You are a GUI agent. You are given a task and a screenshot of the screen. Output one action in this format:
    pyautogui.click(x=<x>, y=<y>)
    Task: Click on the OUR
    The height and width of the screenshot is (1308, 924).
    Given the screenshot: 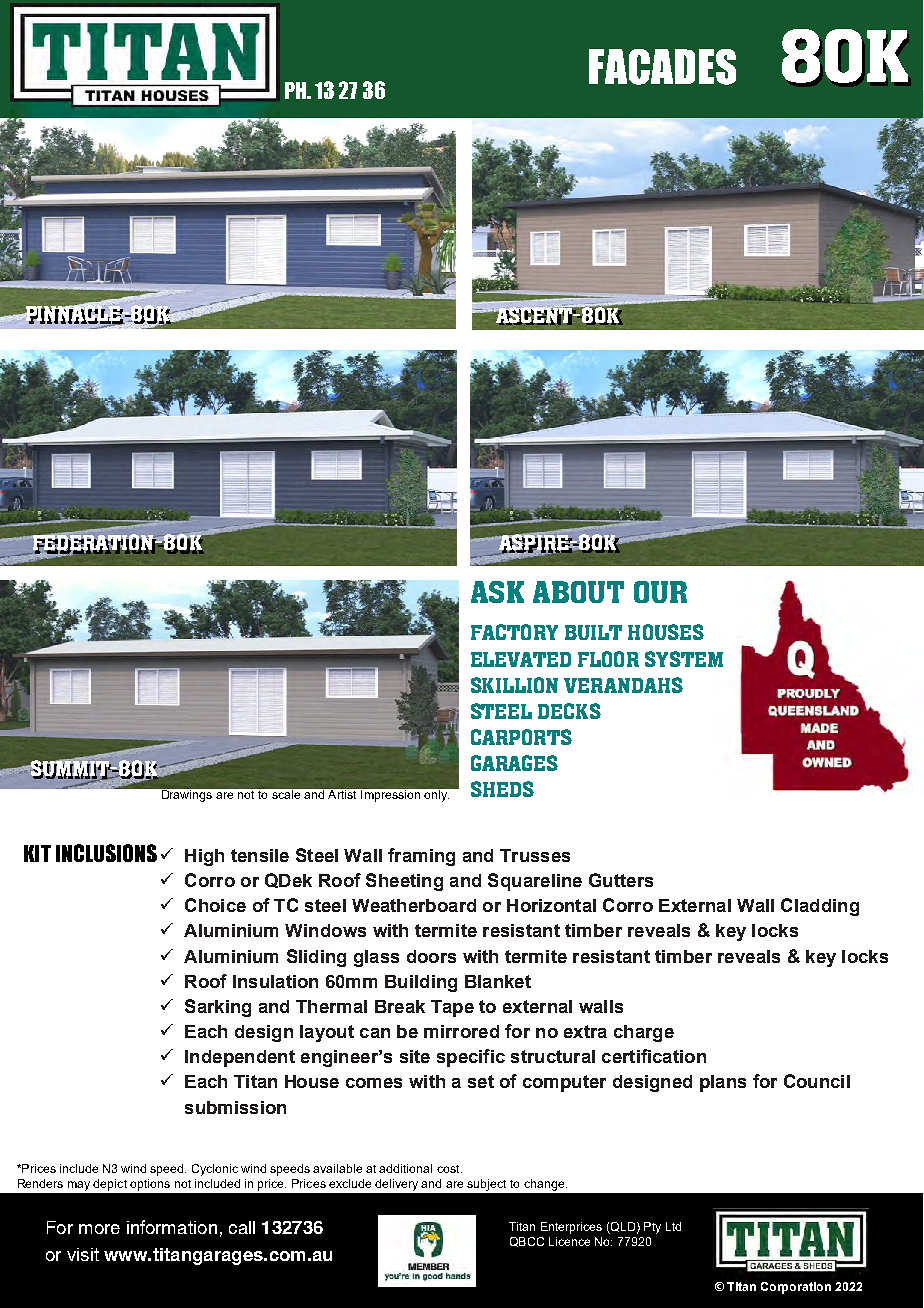 What is the action you would take?
    pyautogui.click(x=660, y=592)
